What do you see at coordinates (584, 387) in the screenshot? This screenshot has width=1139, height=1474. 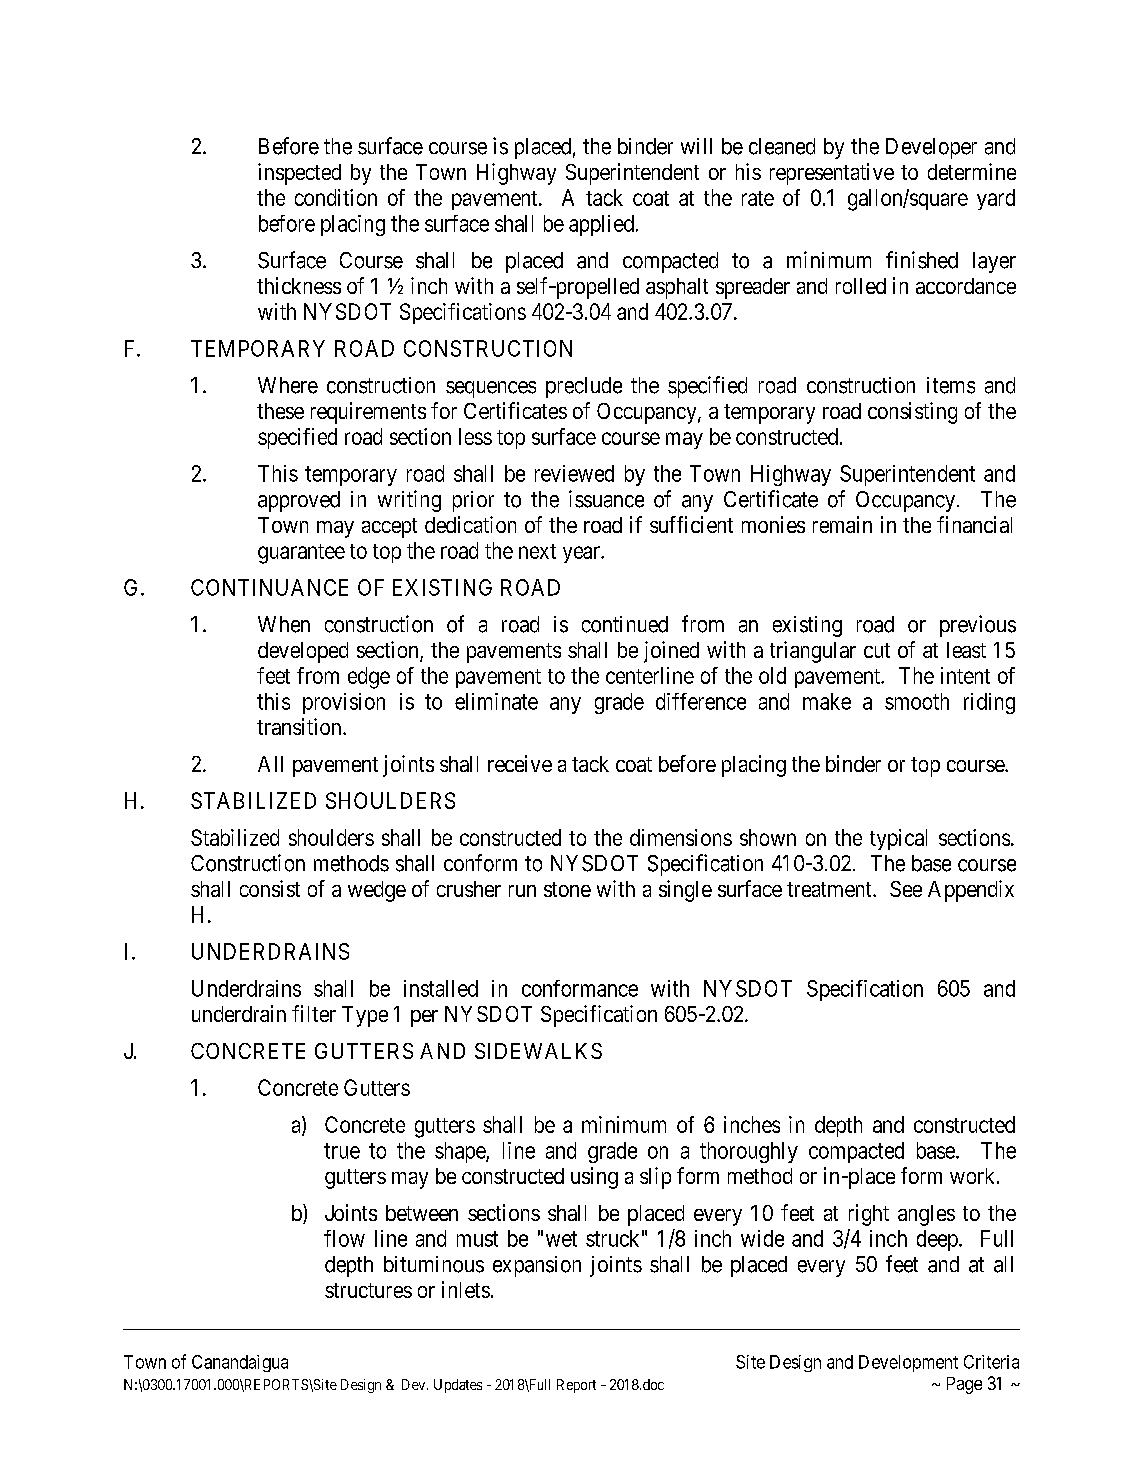 I see `preclude` at bounding box center [584, 387].
